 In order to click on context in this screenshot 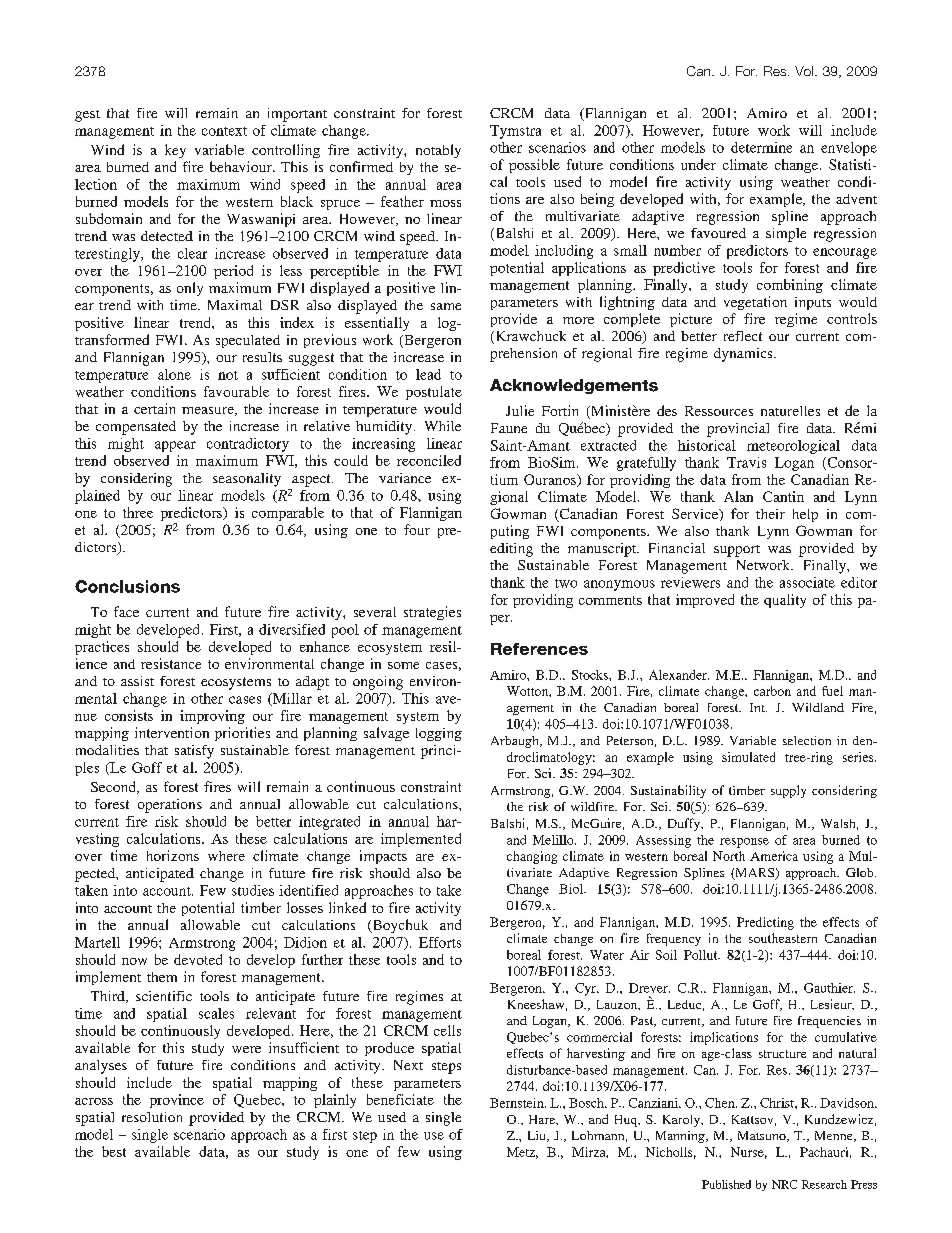, I will do `click(224, 131)`.
